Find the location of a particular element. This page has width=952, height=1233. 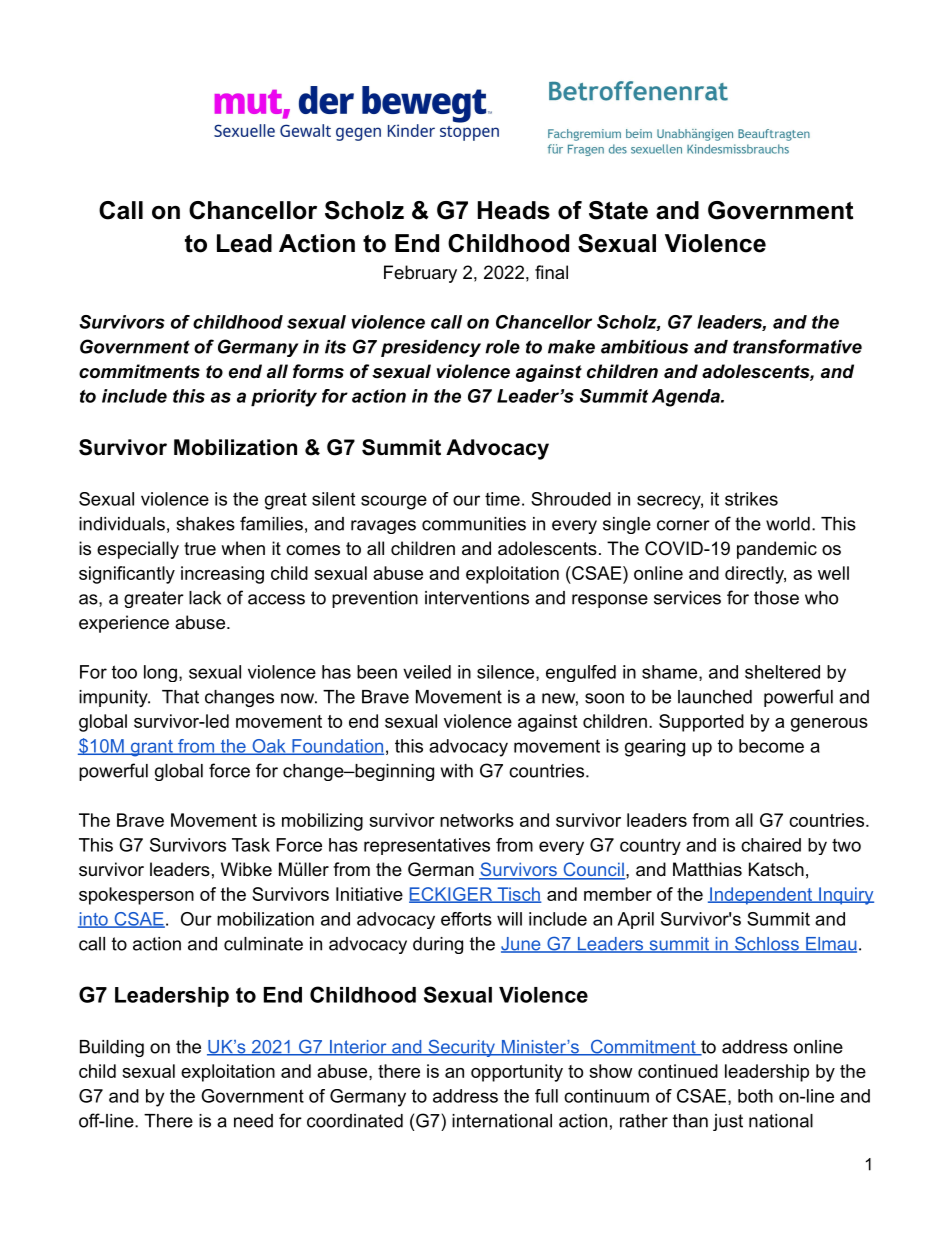

Tisch is located at coordinates (518, 895).
